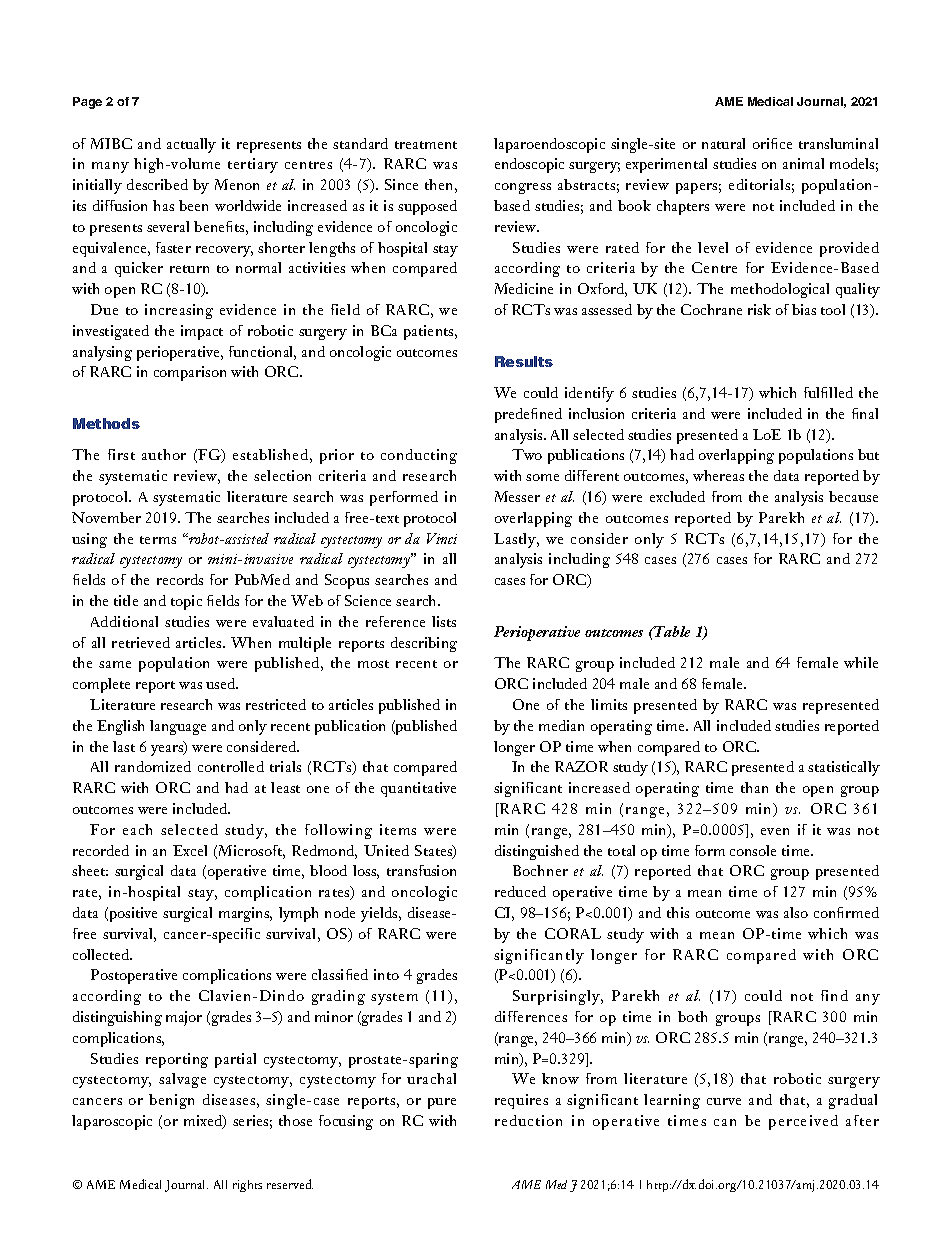 This screenshot has height=1247, width=952. What do you see at coordinates (191, 145) in the screenshot?
I see `actually` at bounding box center [191, 145].
